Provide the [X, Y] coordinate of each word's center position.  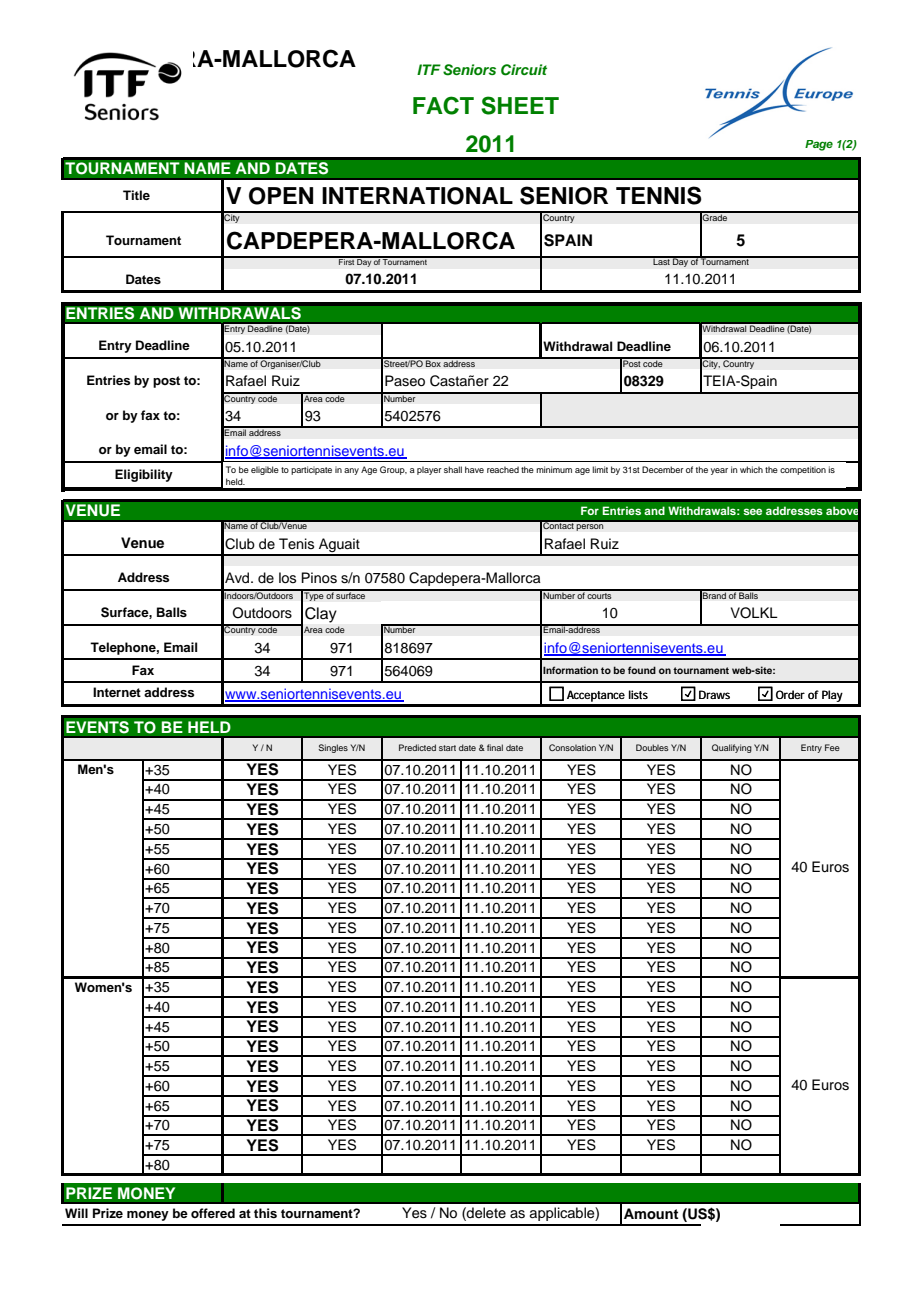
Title [136, 195]
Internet [117, 692]
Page [819, 145]
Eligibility [144, 475]
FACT [443, 105]
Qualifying [732, 748]
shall [453, 469]
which [751, 469]
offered [213, 1213]
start [447, 748]
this [265, 1213]
